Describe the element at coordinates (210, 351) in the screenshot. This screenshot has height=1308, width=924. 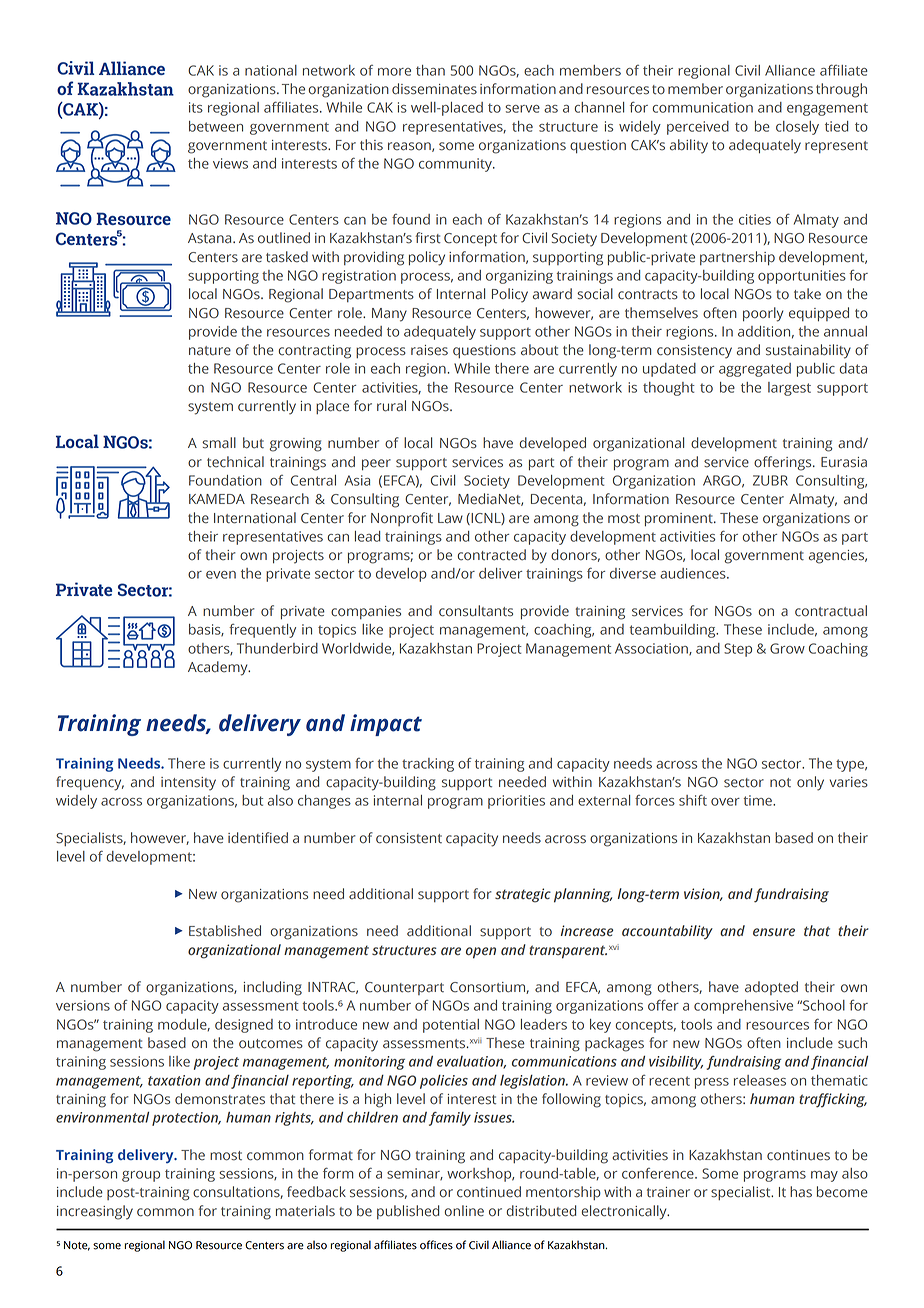
I see `nature` at that location.
